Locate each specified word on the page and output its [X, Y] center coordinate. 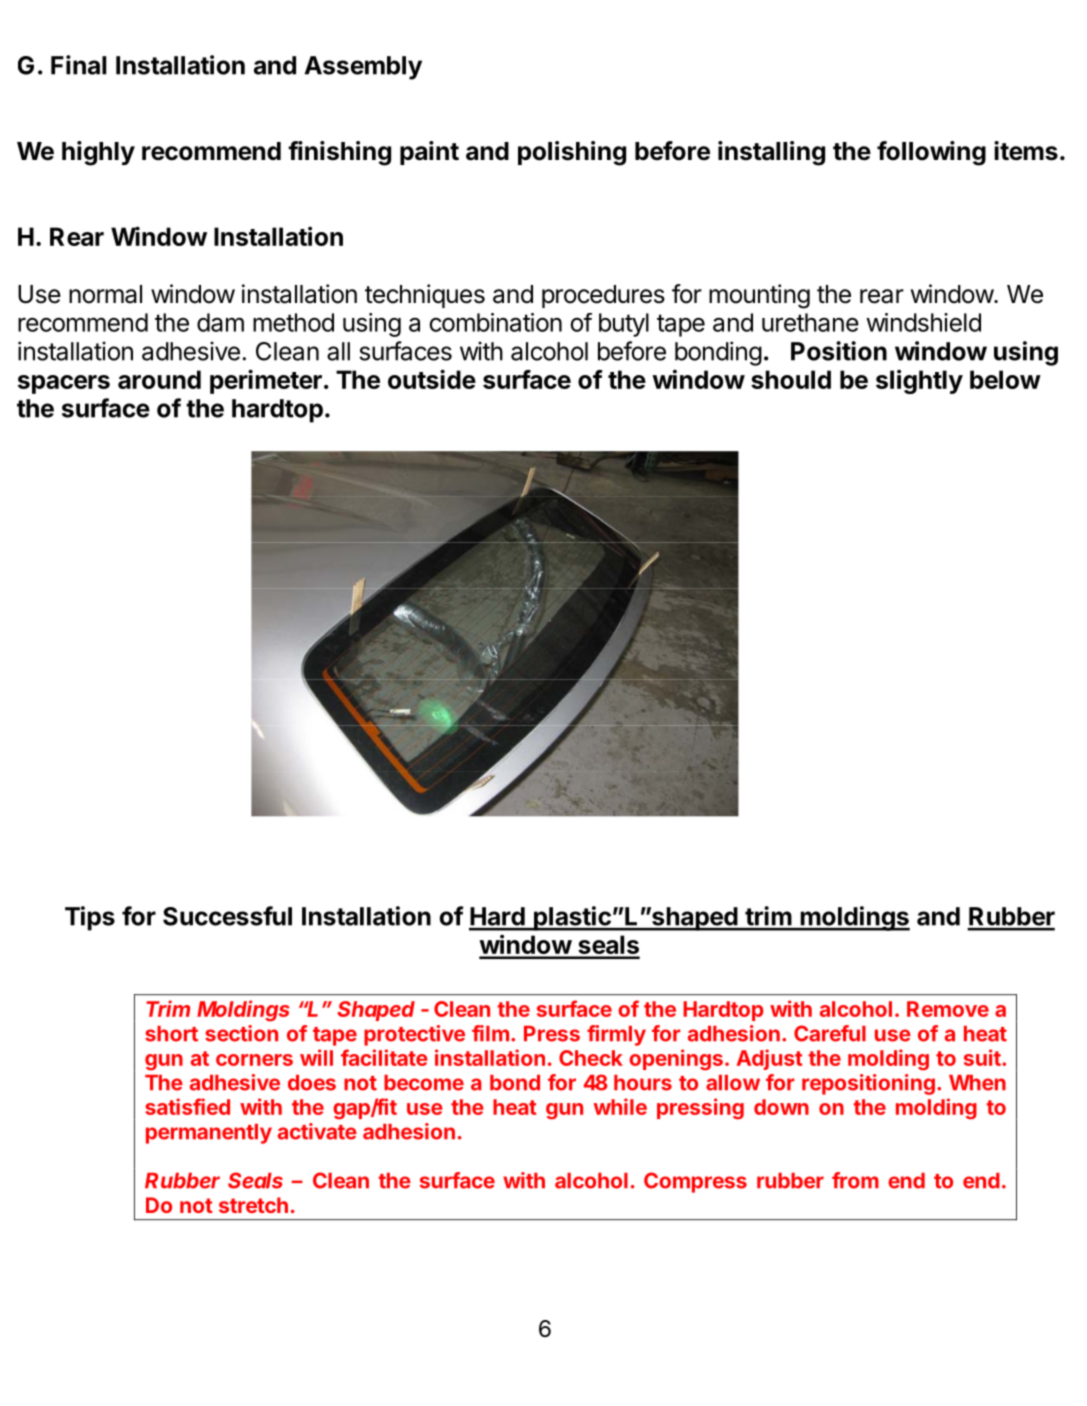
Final [78, 65]
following [931, 153]
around [159, 379]
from [855, 1180]
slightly [919, 381]
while [620, 1106]
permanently [209, 1134]
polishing [572, 153]
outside [432, 379]
